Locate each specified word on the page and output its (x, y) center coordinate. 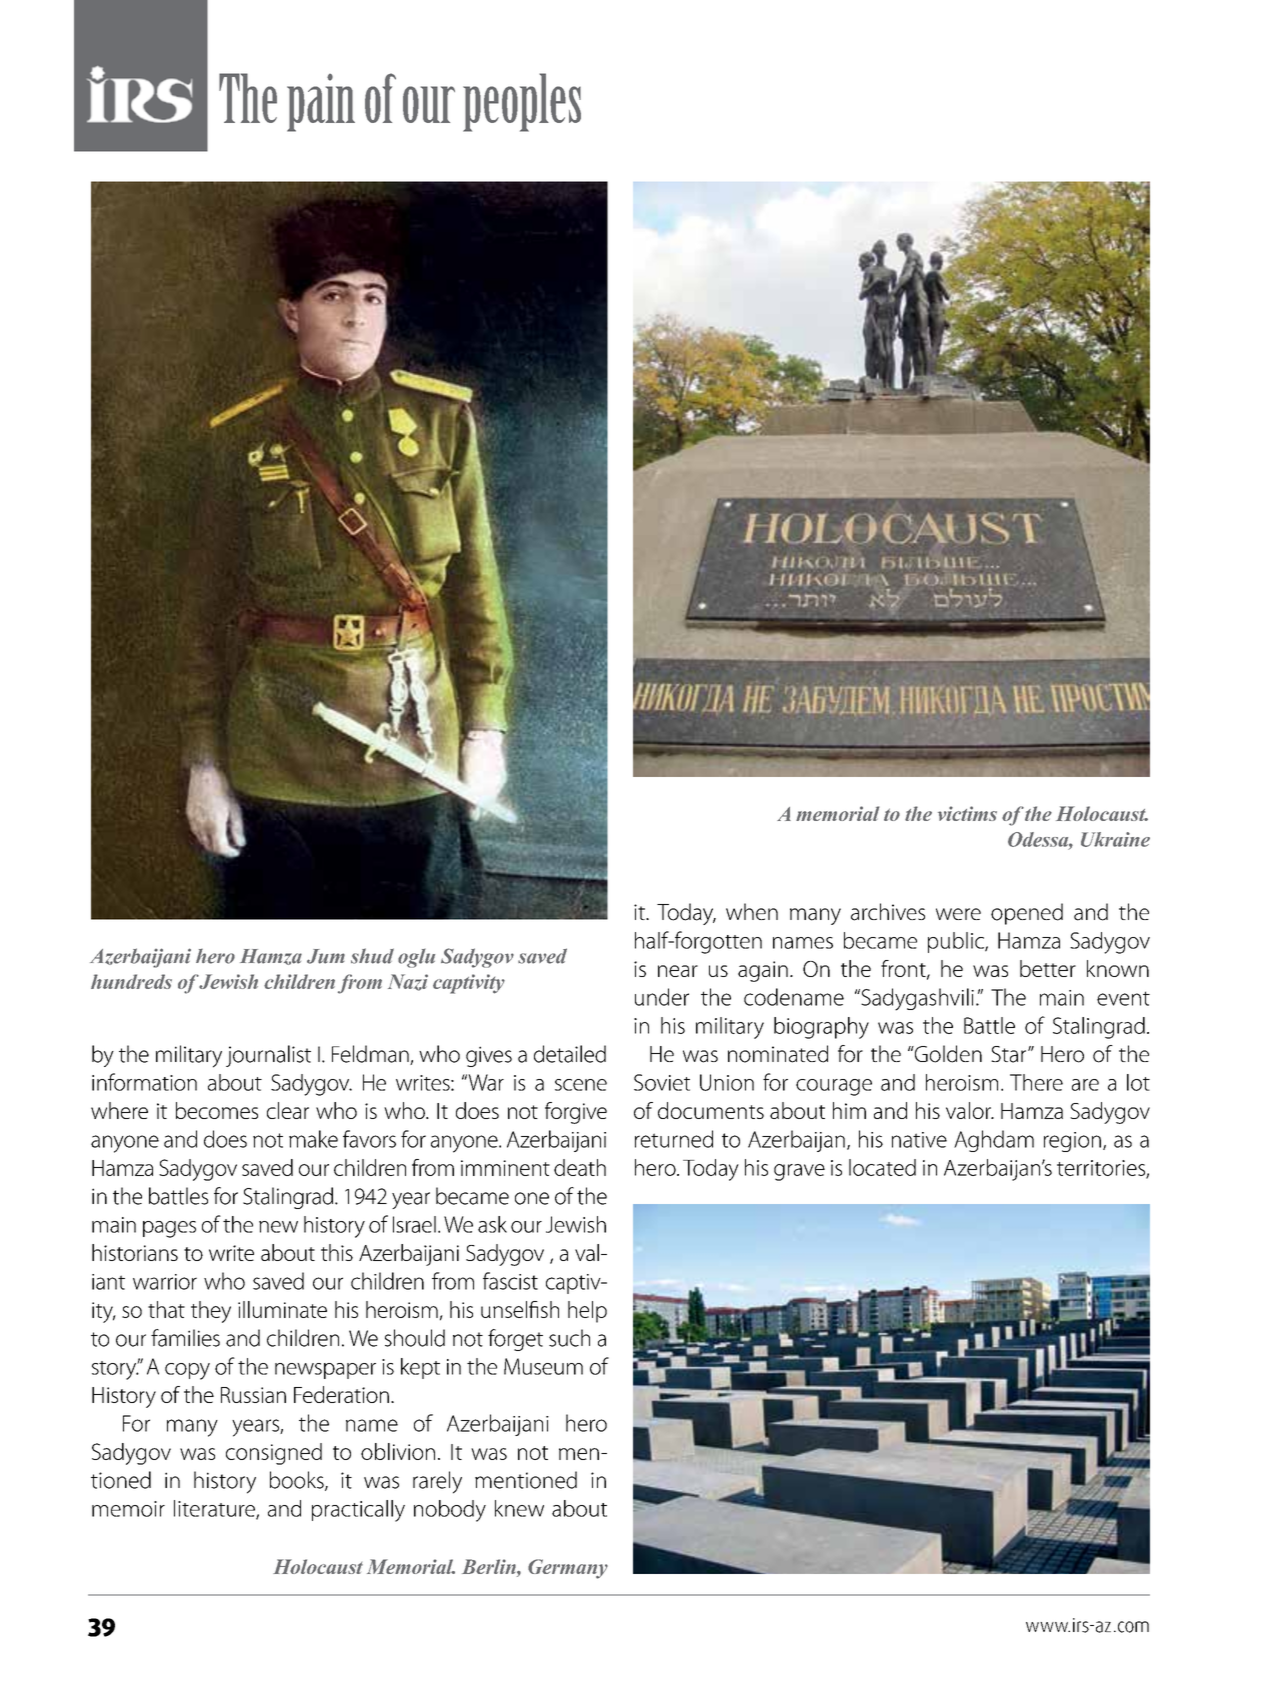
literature (215, 1509)
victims (967, 813)
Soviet (662, 1082)
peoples (522, 102)
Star (1010, 1054)
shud (372, 956)
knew (519, 1508)
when (752, 911)
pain (321, 103)
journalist (268, 1056)
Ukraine (1115, 839)
